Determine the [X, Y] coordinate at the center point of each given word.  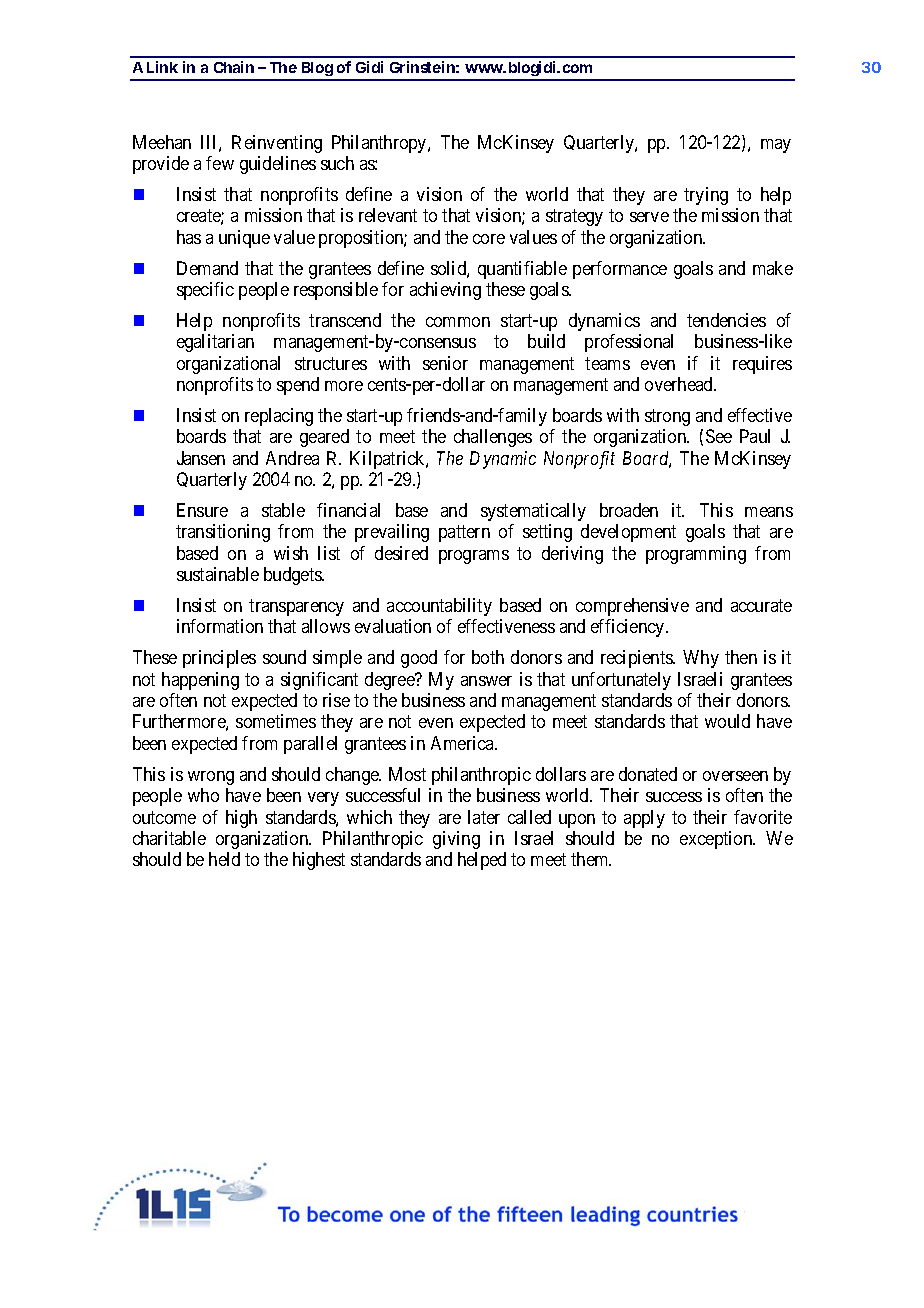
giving [456, 840]
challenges [493, 438]
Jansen [201, 458]
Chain [234, 67]
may [776, 146]
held [224, 859]
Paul [755, 436]
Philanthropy [380, 144]
